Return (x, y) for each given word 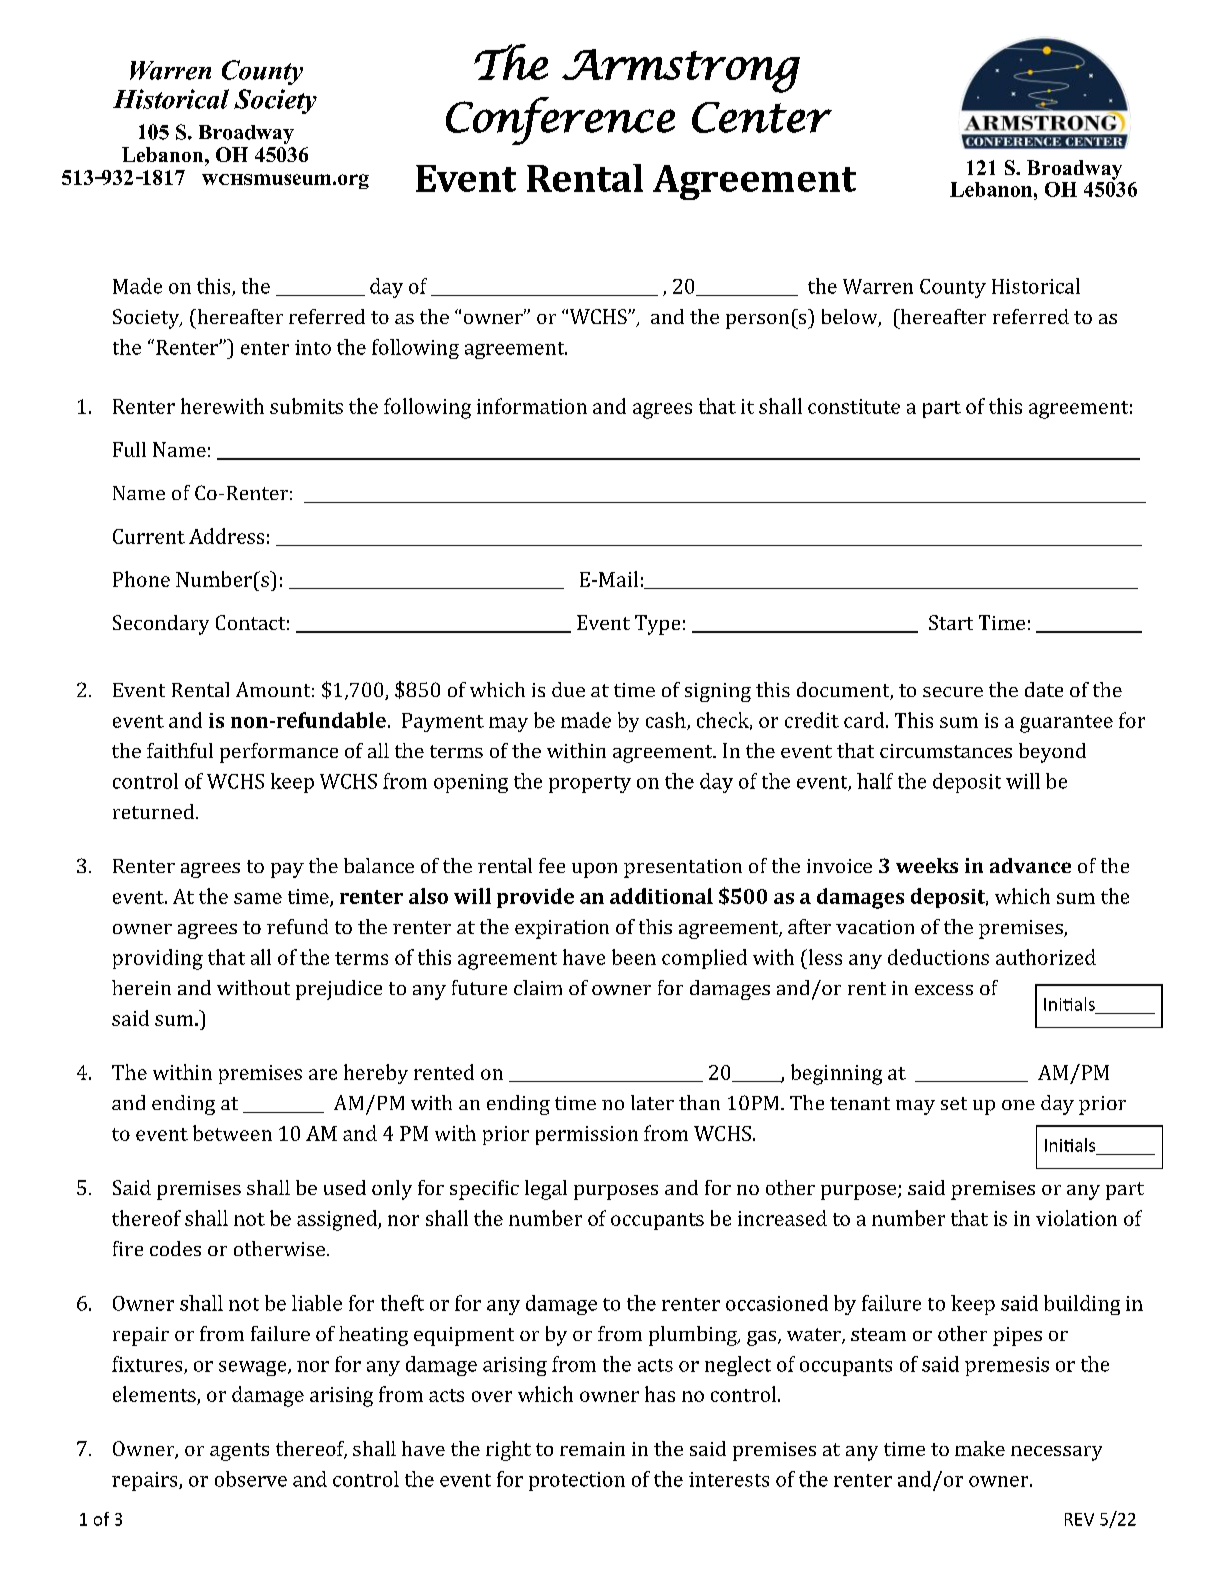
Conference (560, 121)
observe (251, 1479)
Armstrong (681, 71)
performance (279, 753)
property (590, 784)
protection (577, 1481)
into (313, 347)
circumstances (946, 751)
